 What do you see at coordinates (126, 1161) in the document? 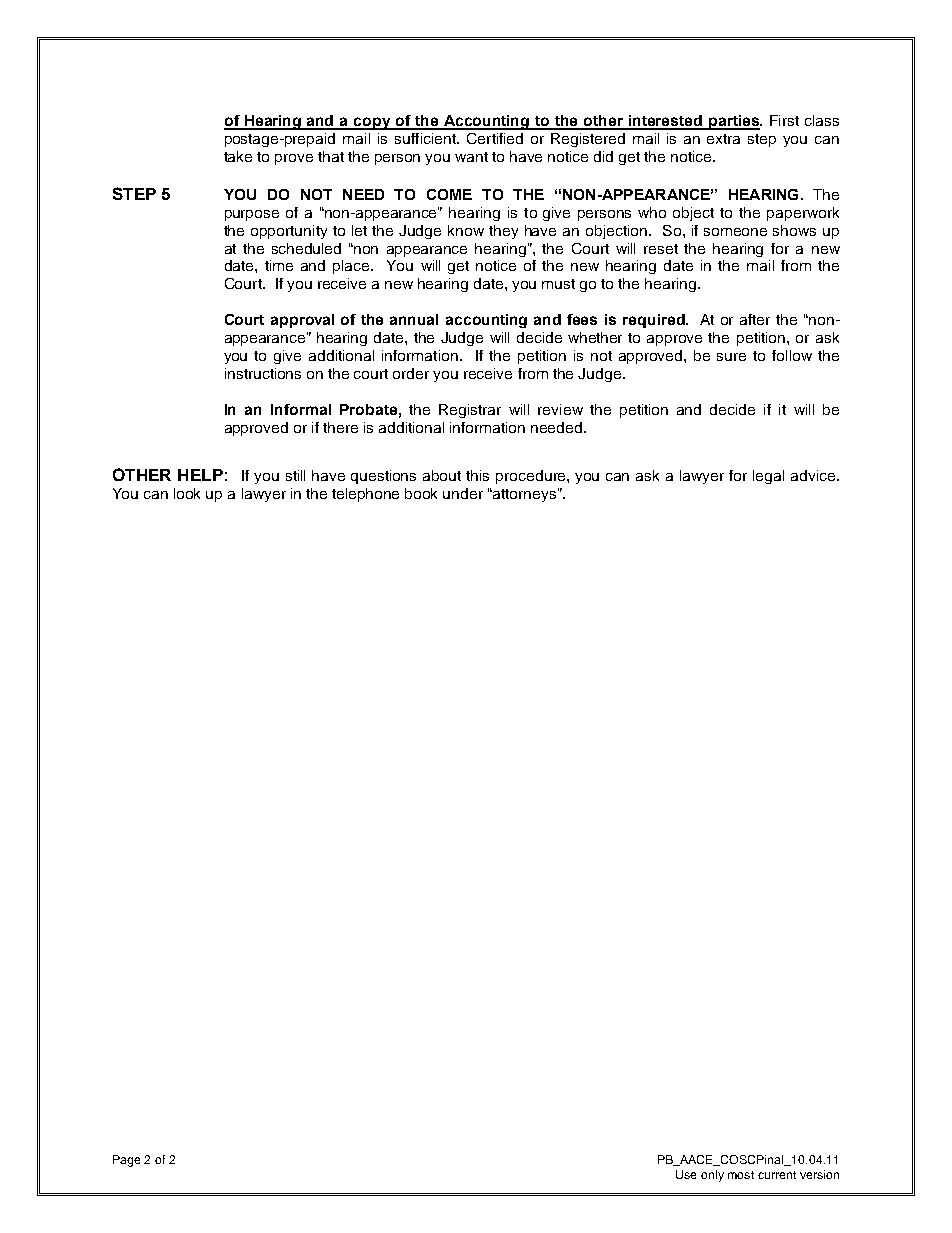
I see `Page` at bounding box center [126, 1161].
